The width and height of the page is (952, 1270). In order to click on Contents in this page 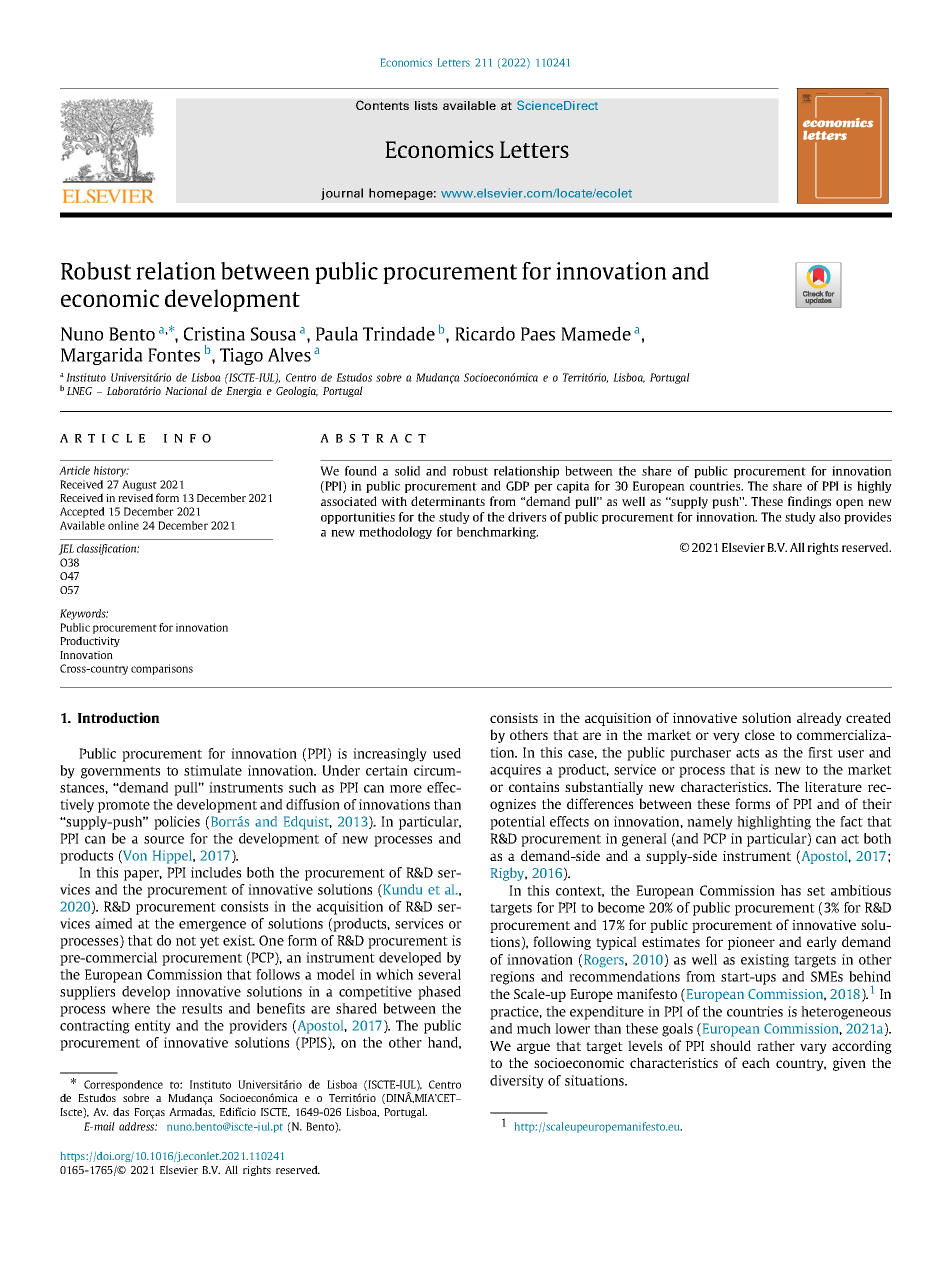, I will do `click(382, 105)`.
